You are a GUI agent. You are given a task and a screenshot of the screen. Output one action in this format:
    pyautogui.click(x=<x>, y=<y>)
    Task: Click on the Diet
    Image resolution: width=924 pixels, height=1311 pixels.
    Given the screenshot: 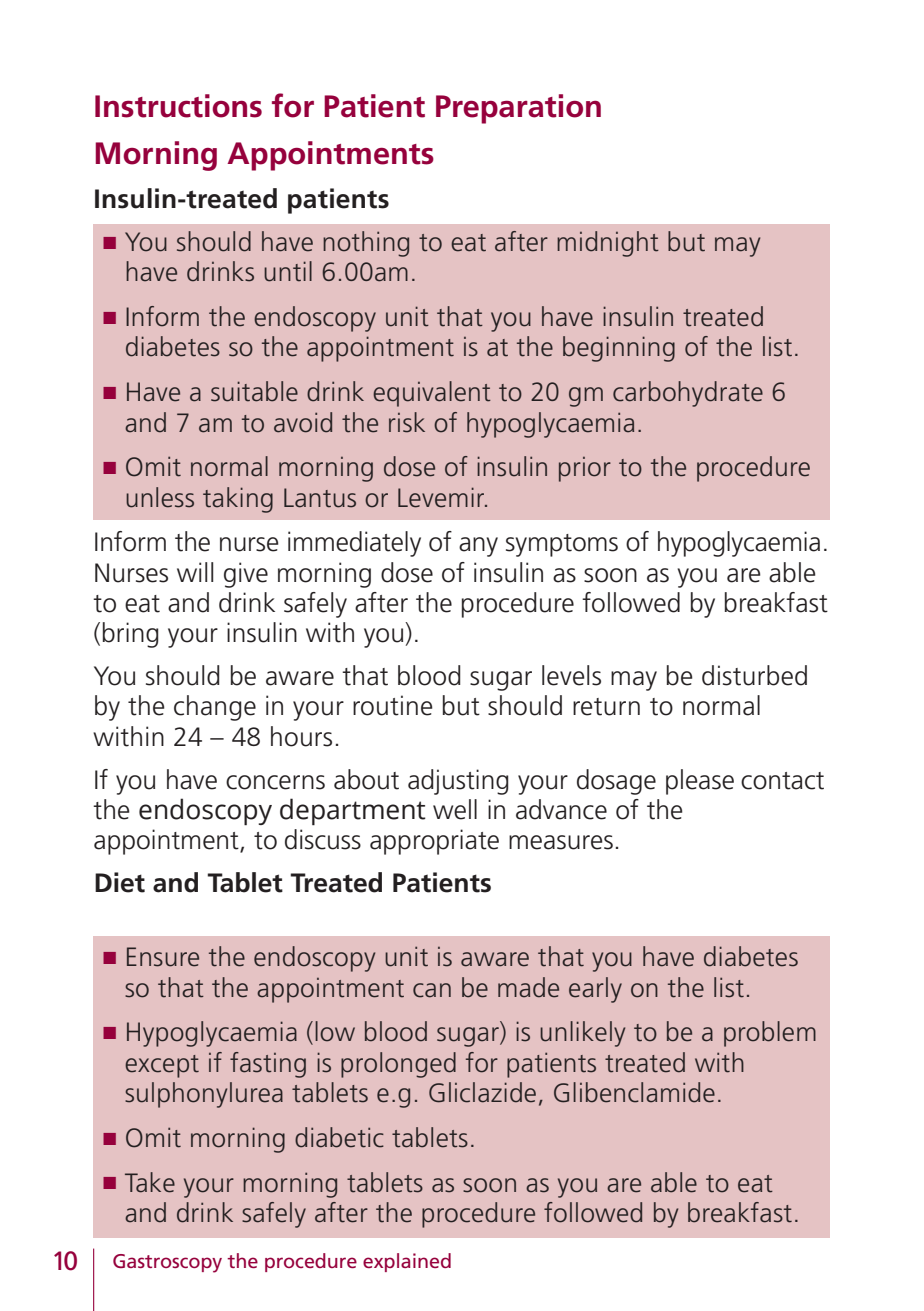 What is the action you would take?
    pyautogui.click(x=120, y=882)
